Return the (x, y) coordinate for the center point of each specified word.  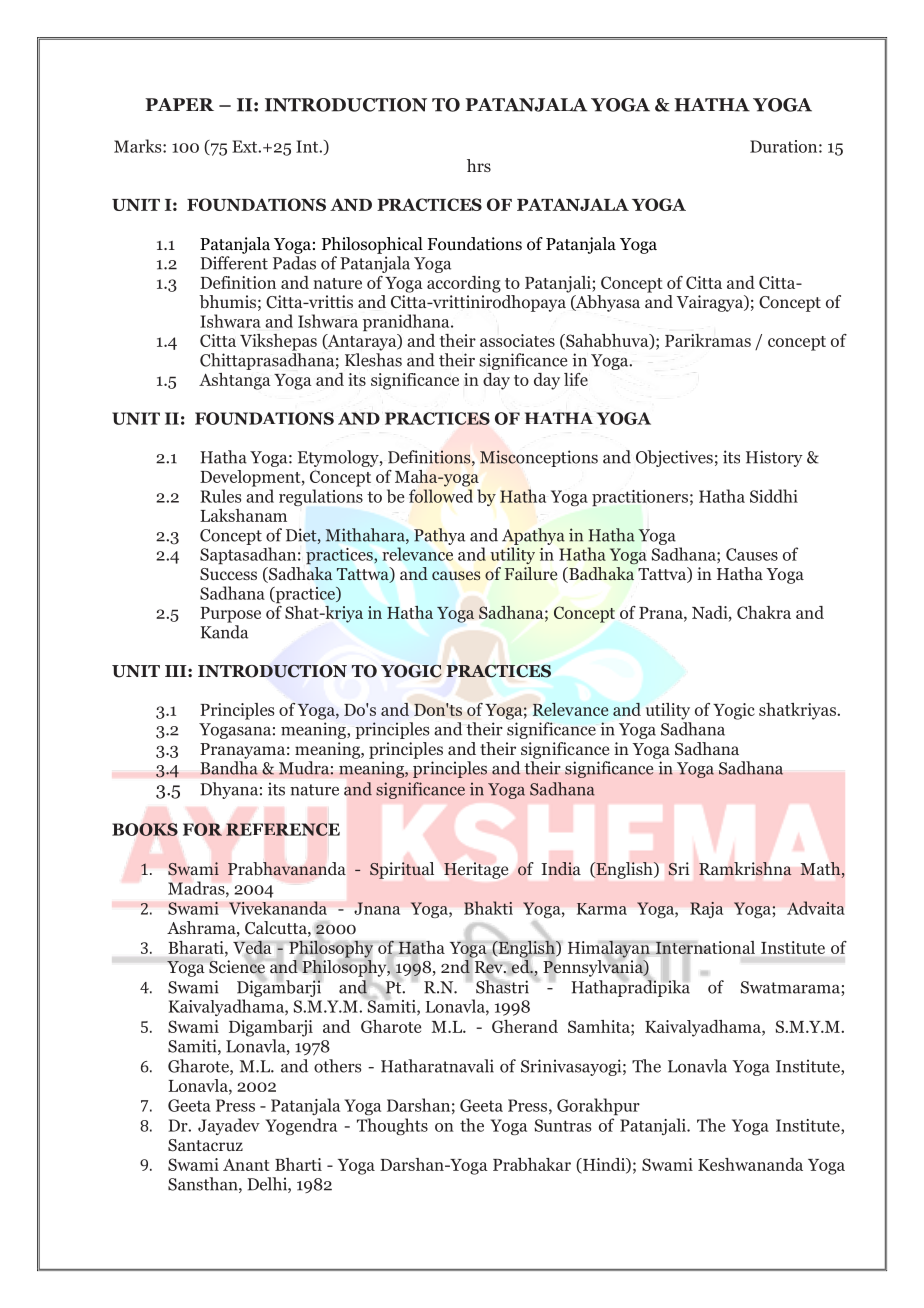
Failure (531, 573)
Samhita (600, 1026)
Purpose (230, 615)
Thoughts (392, 1126)
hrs (479, 165)
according (464, 284)
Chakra (764, 612)
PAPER (179, 104)
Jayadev (229, 1126)
